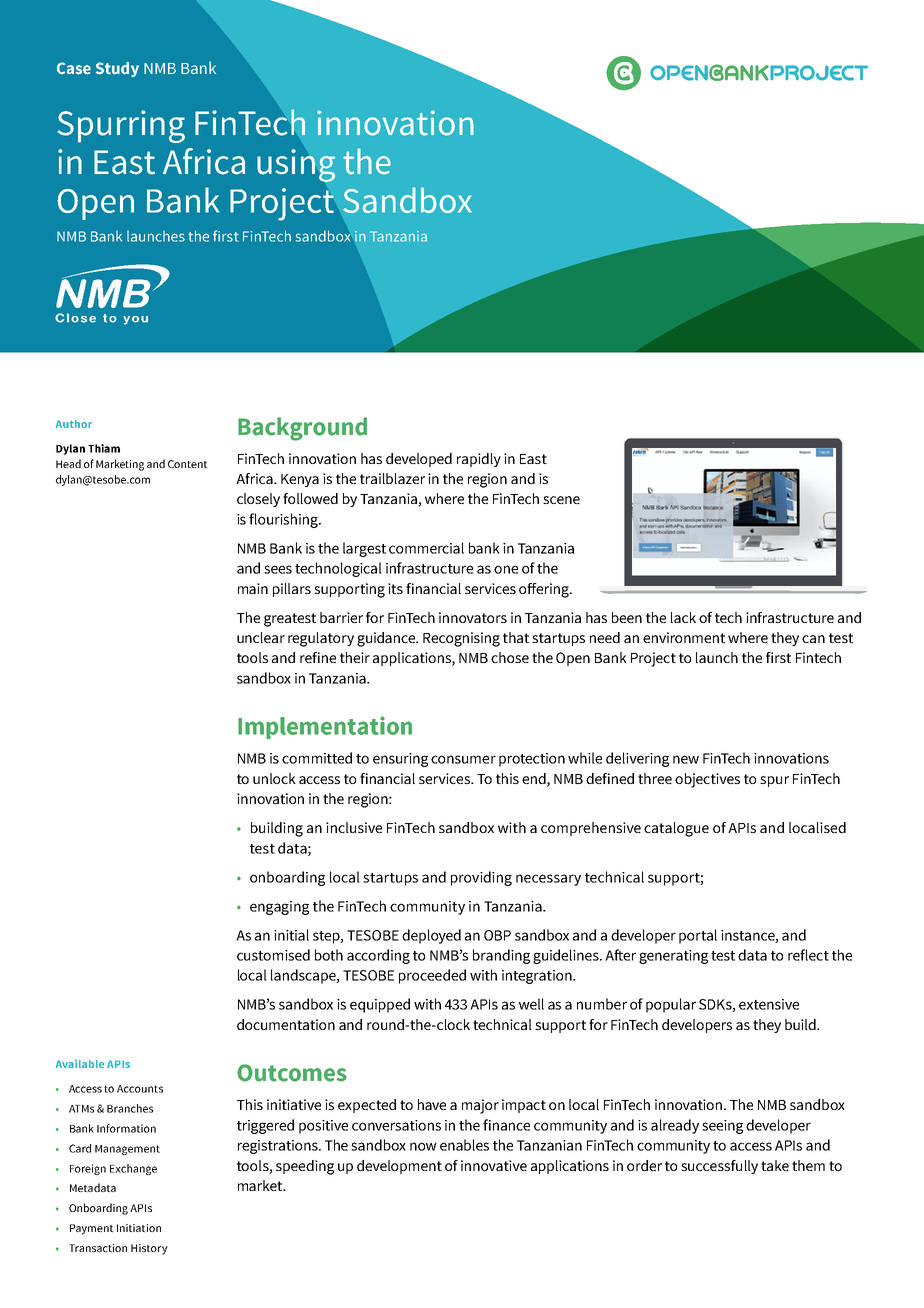 The image size is (924, 1308). What do you see at coordinates (479, 460) in the document?
I see `rapidly` at bounding box center [479, 460].
